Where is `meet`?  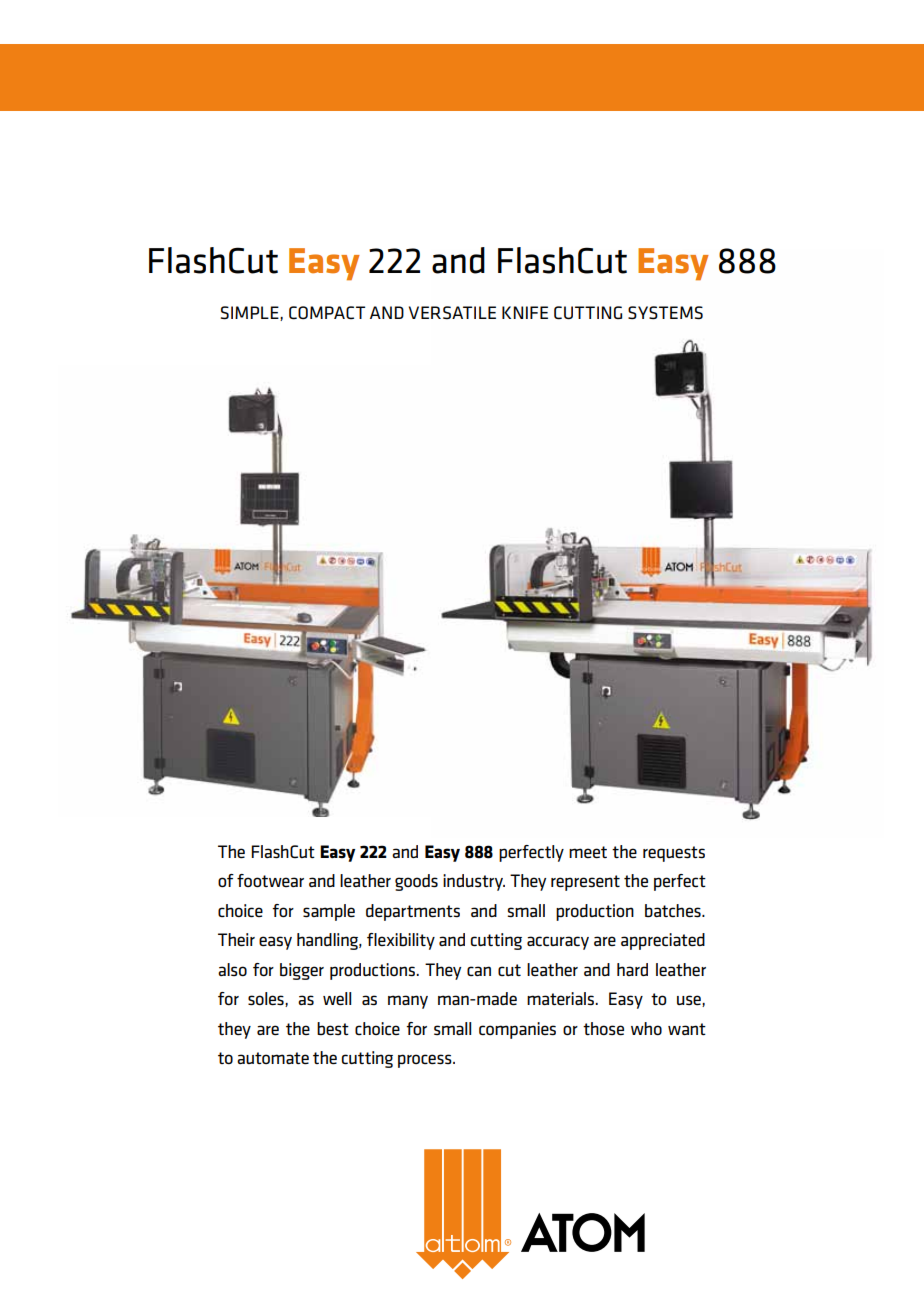
meet is located at coordinates (588, 852).
